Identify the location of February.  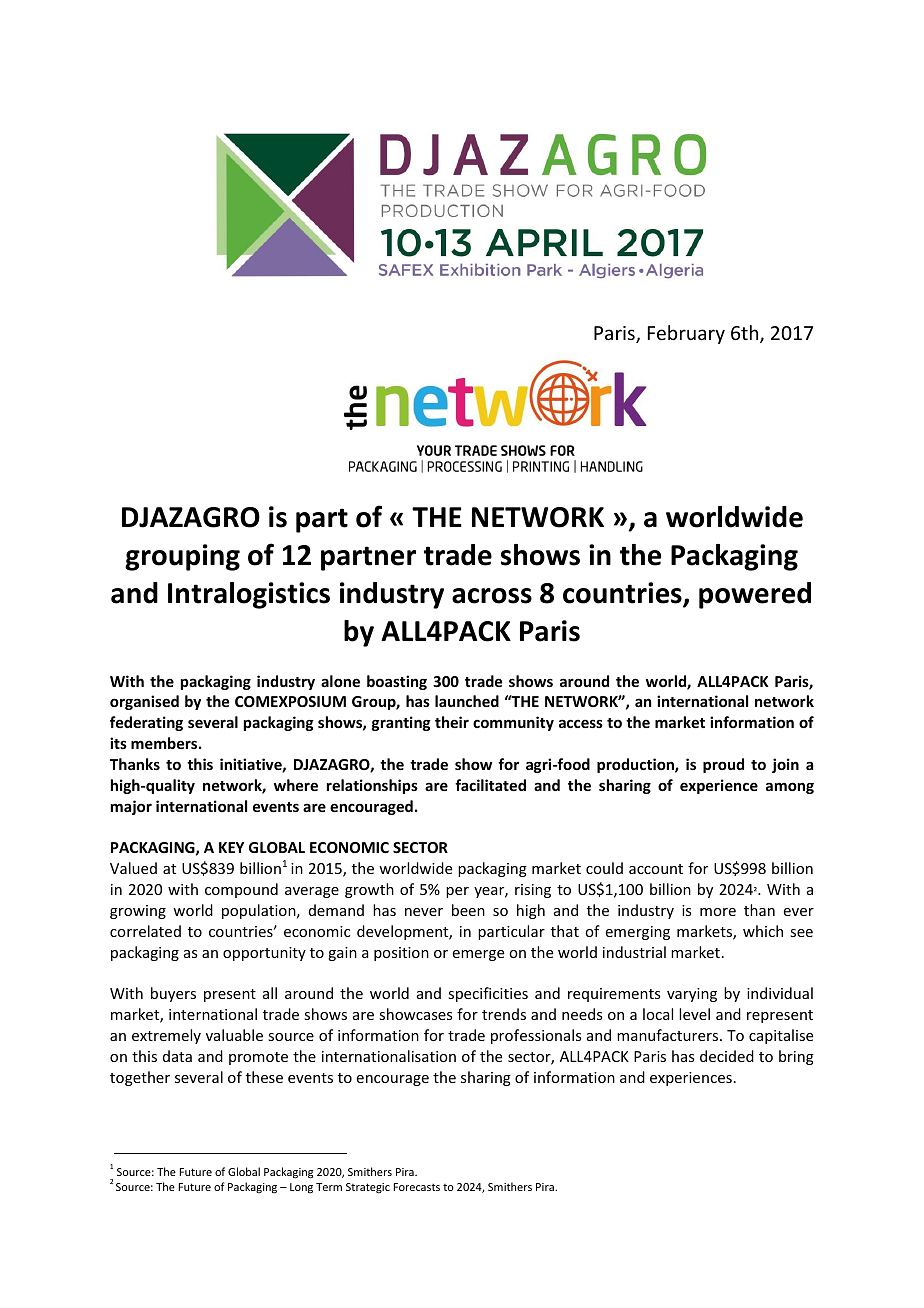
(686, 334).
